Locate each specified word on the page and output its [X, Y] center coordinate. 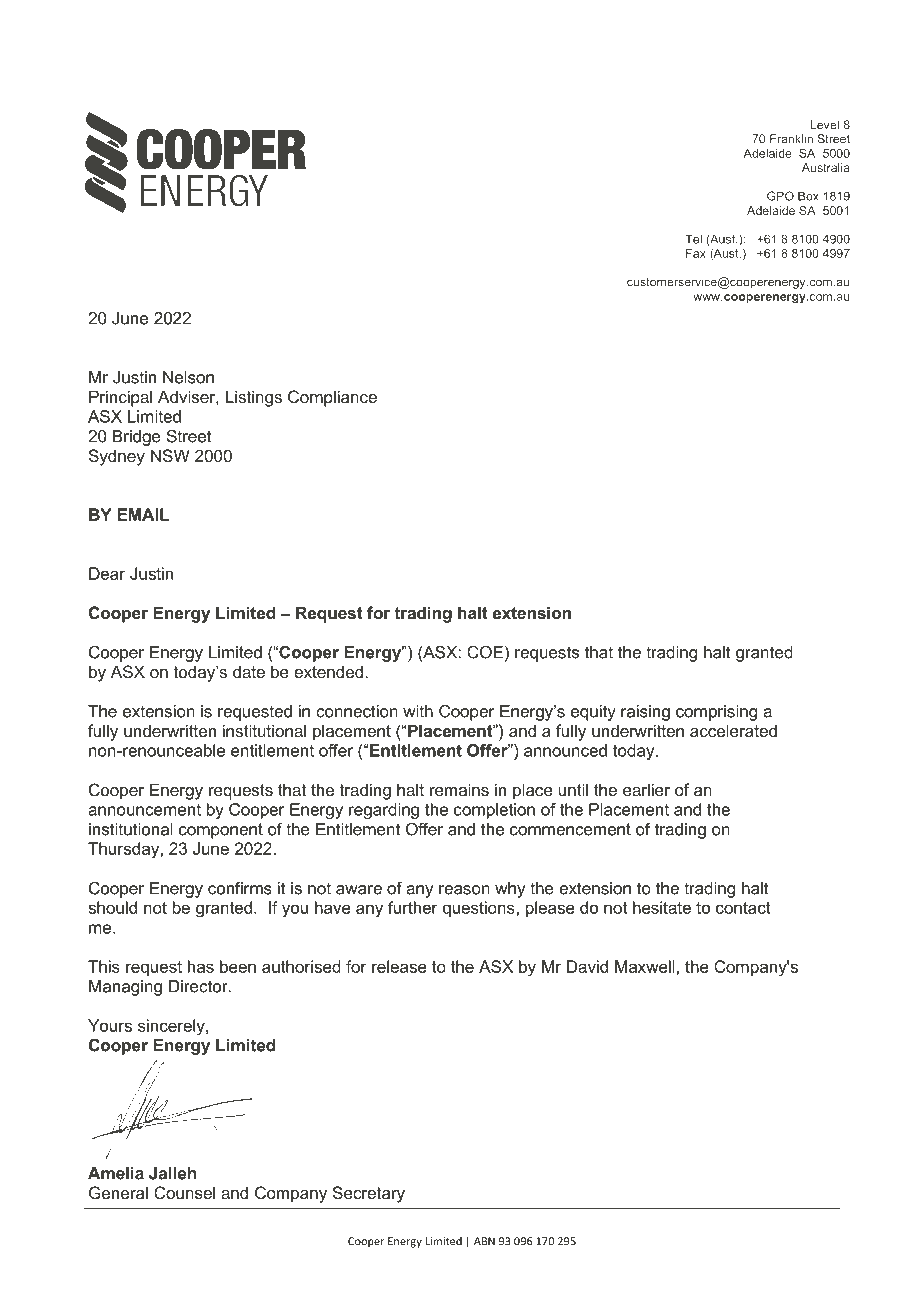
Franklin [791, 139]
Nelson [188, 377]
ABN [484, 1241]
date [249, 671]
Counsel [184, 1192]
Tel [693, 239]
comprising [716, 713]
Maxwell [646, 966]
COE [485, 652]
